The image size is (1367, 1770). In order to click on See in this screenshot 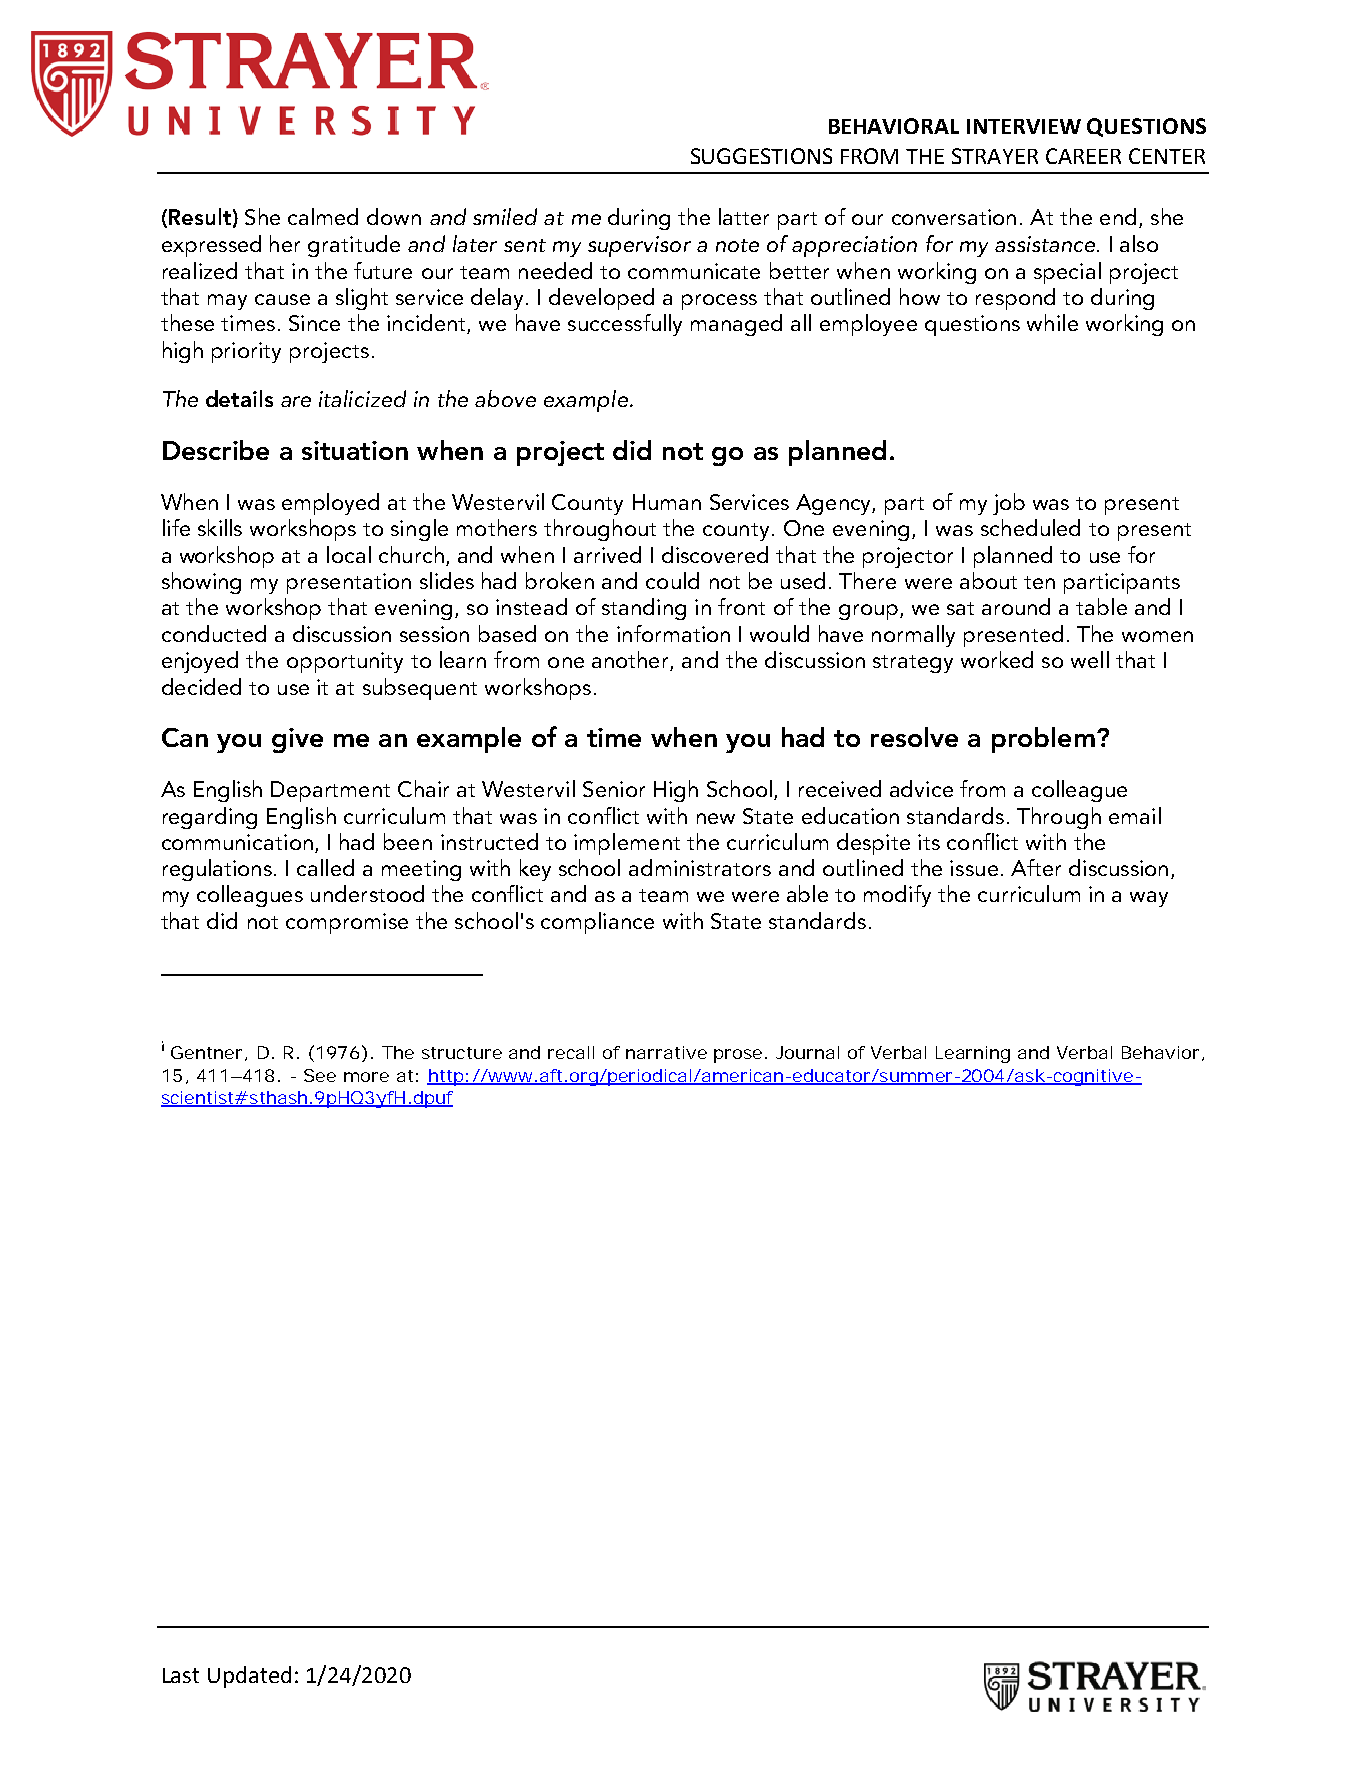, I will do `click(320, 1075)`.
